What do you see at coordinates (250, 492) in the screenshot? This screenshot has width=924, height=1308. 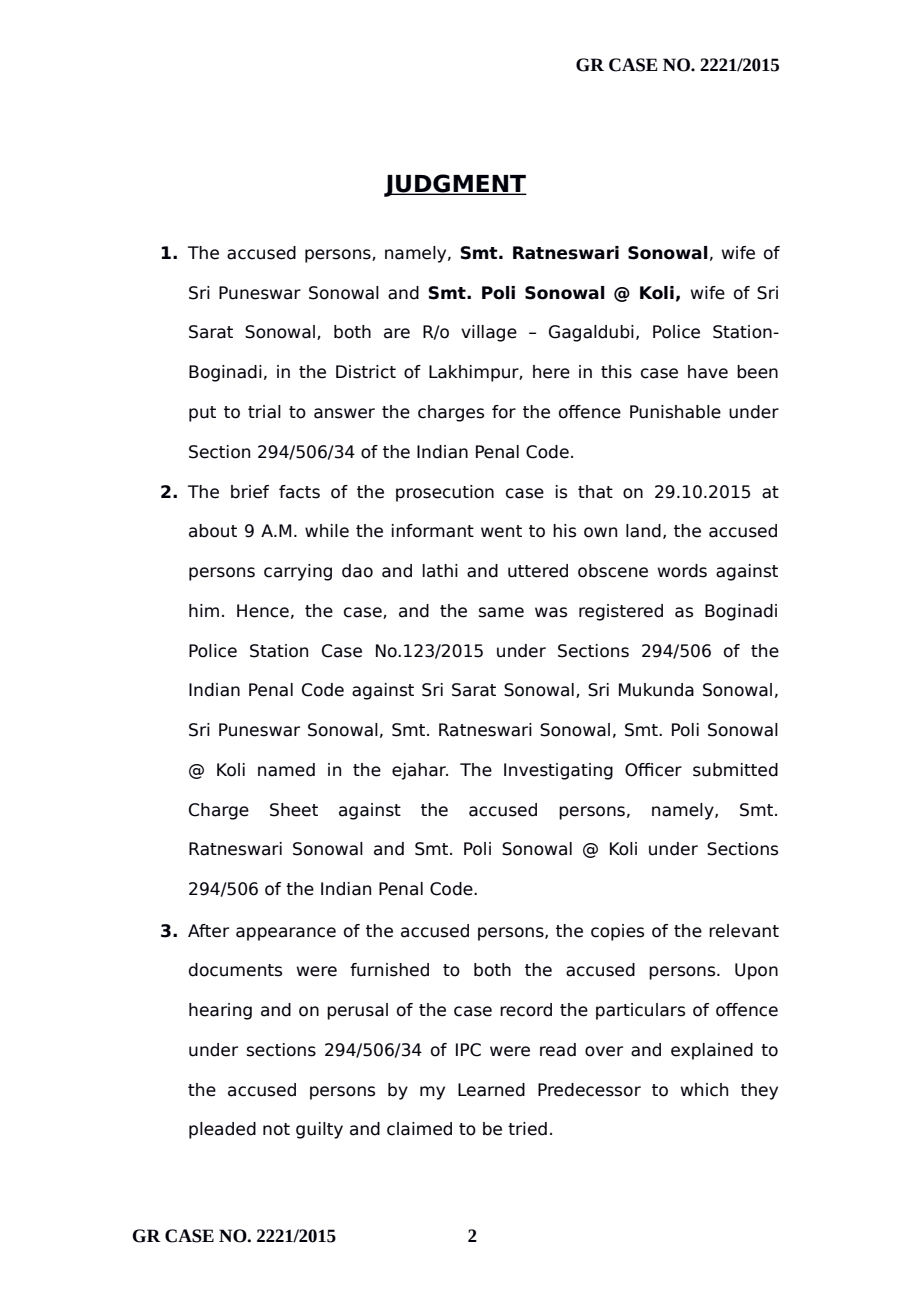 I see `brief` at bounding box center [250, 492].
